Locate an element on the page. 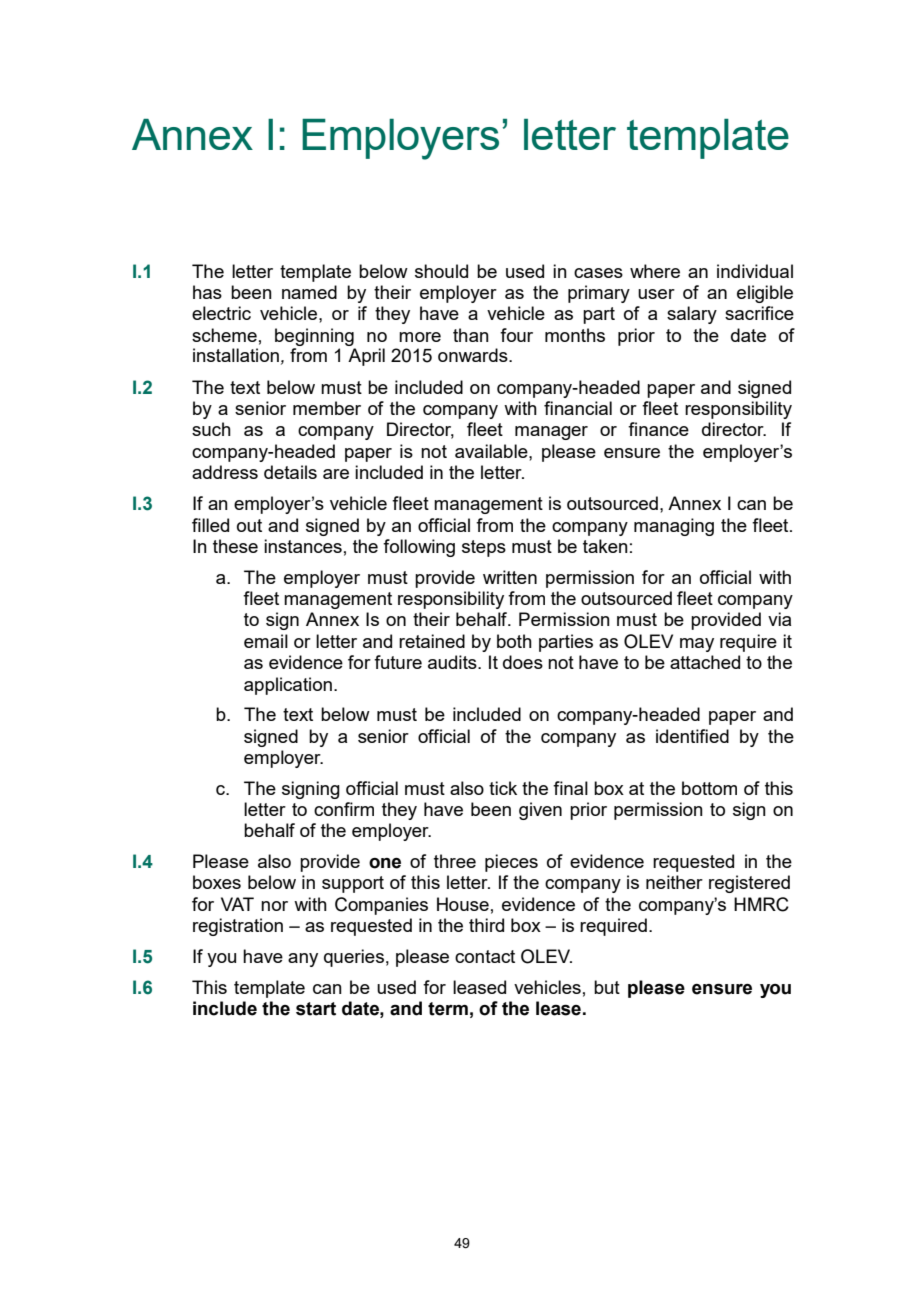  start is located at coordinates (316, 1009).
